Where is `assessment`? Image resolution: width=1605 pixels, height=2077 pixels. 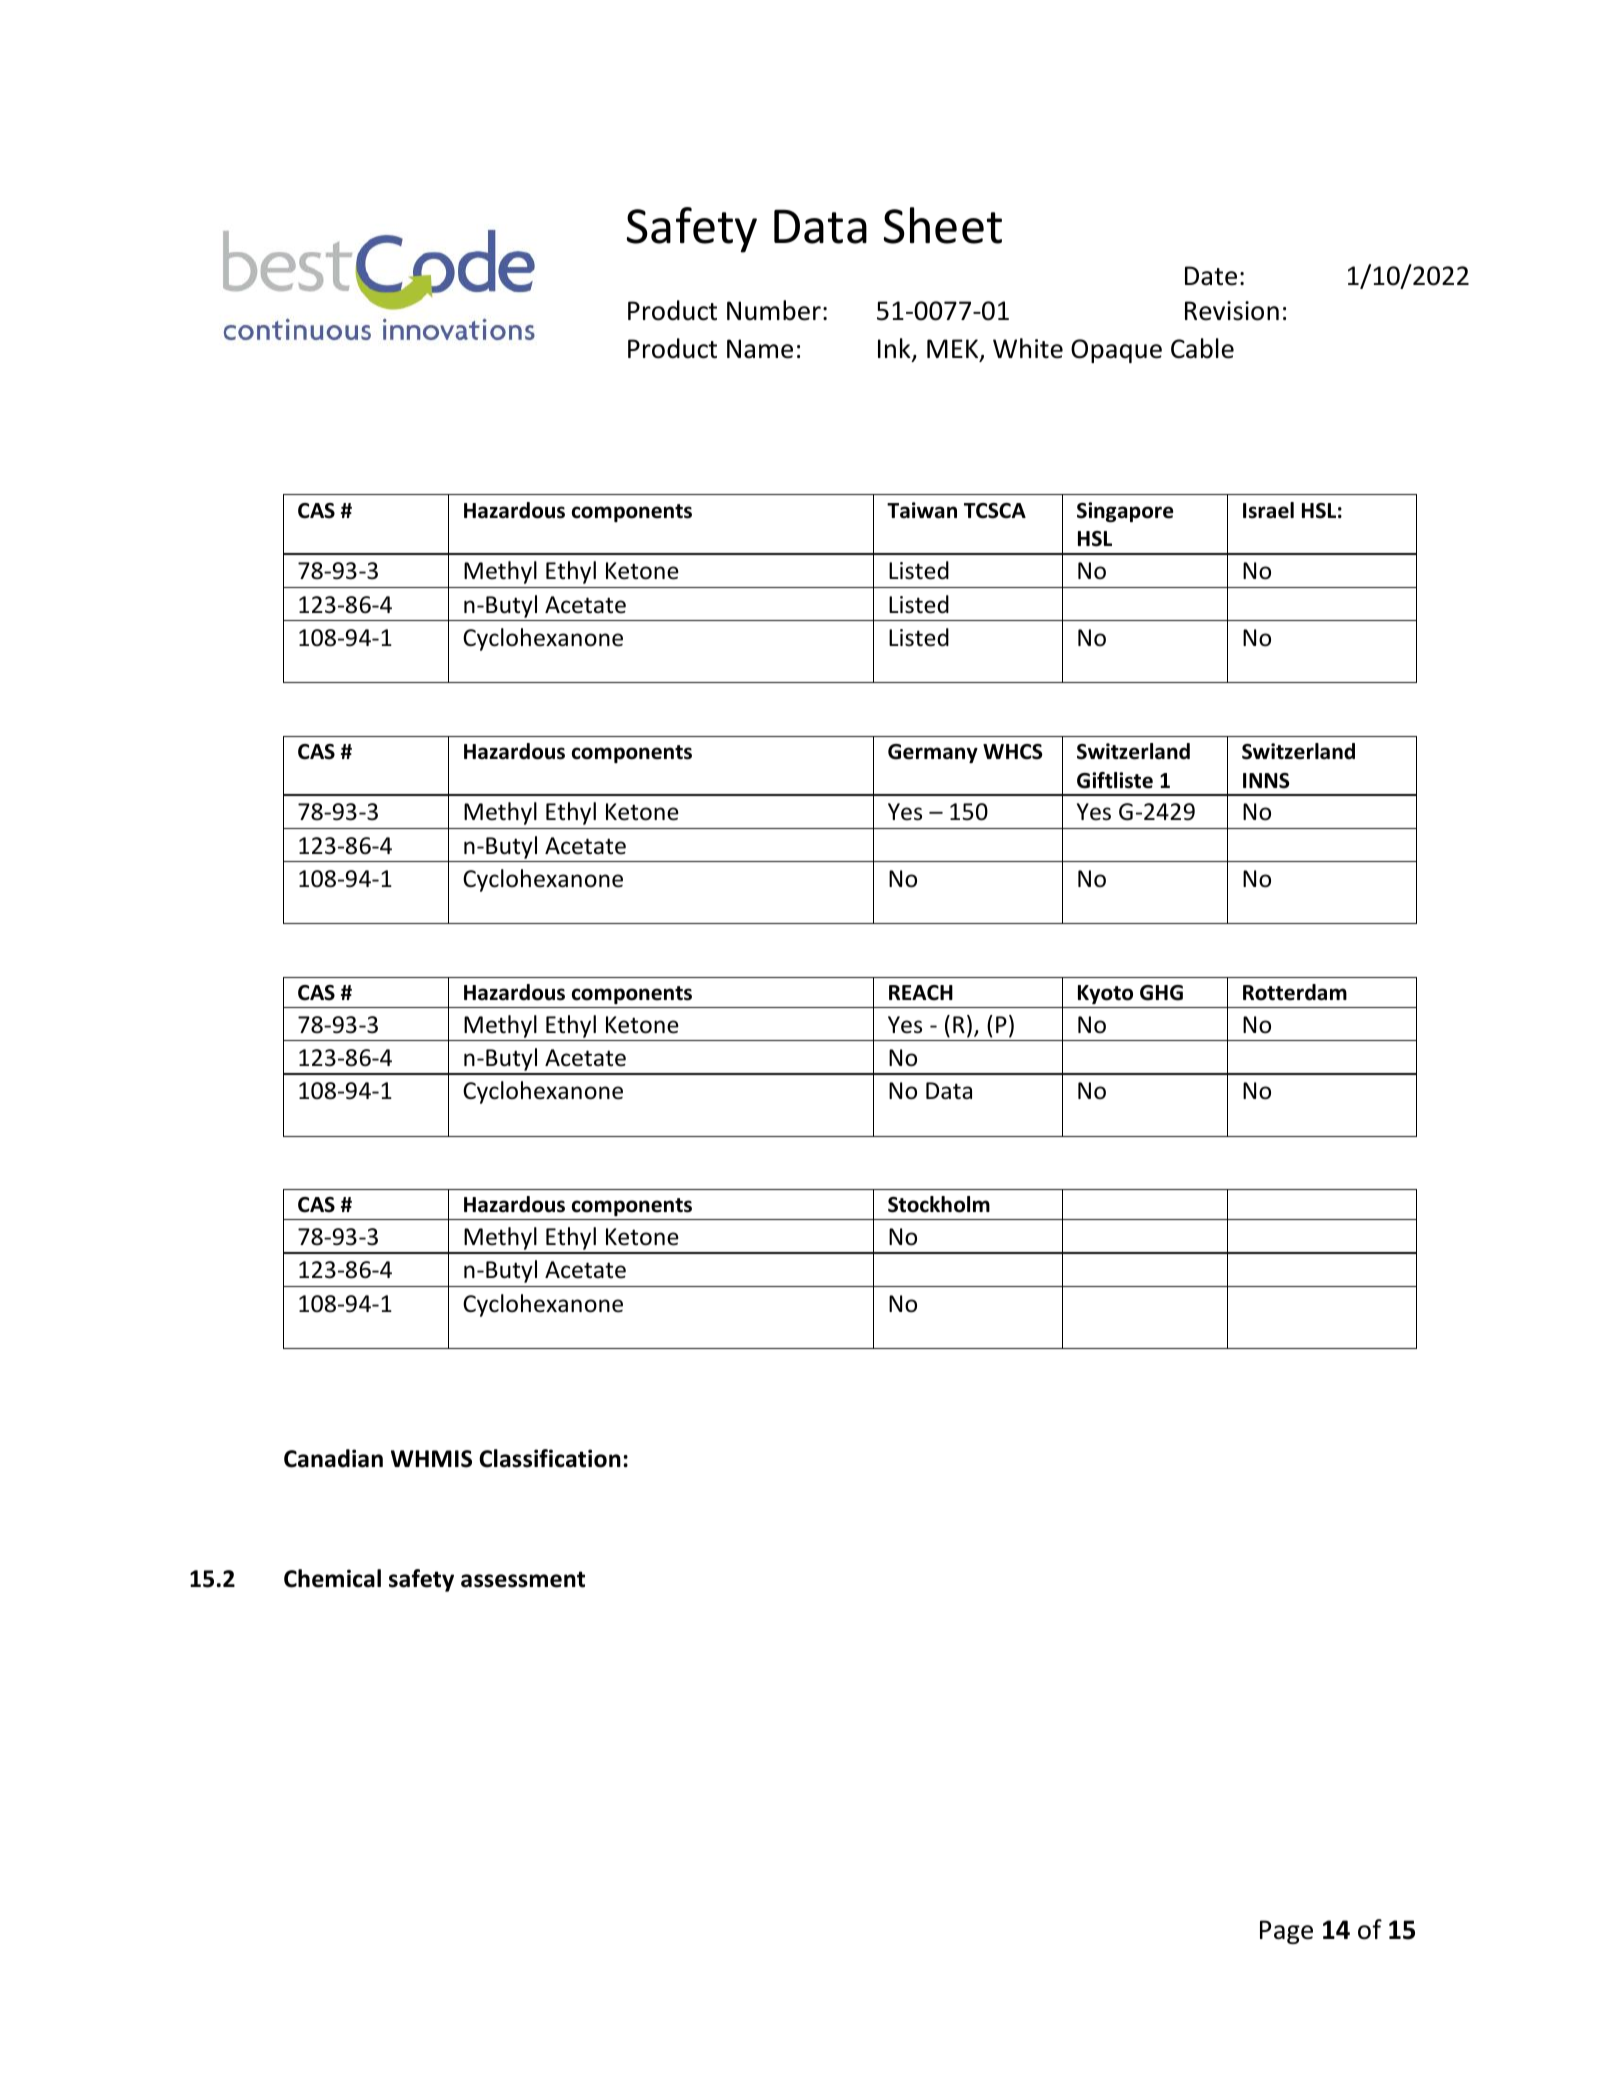
assessment is located at coordinates (523, 1579).
